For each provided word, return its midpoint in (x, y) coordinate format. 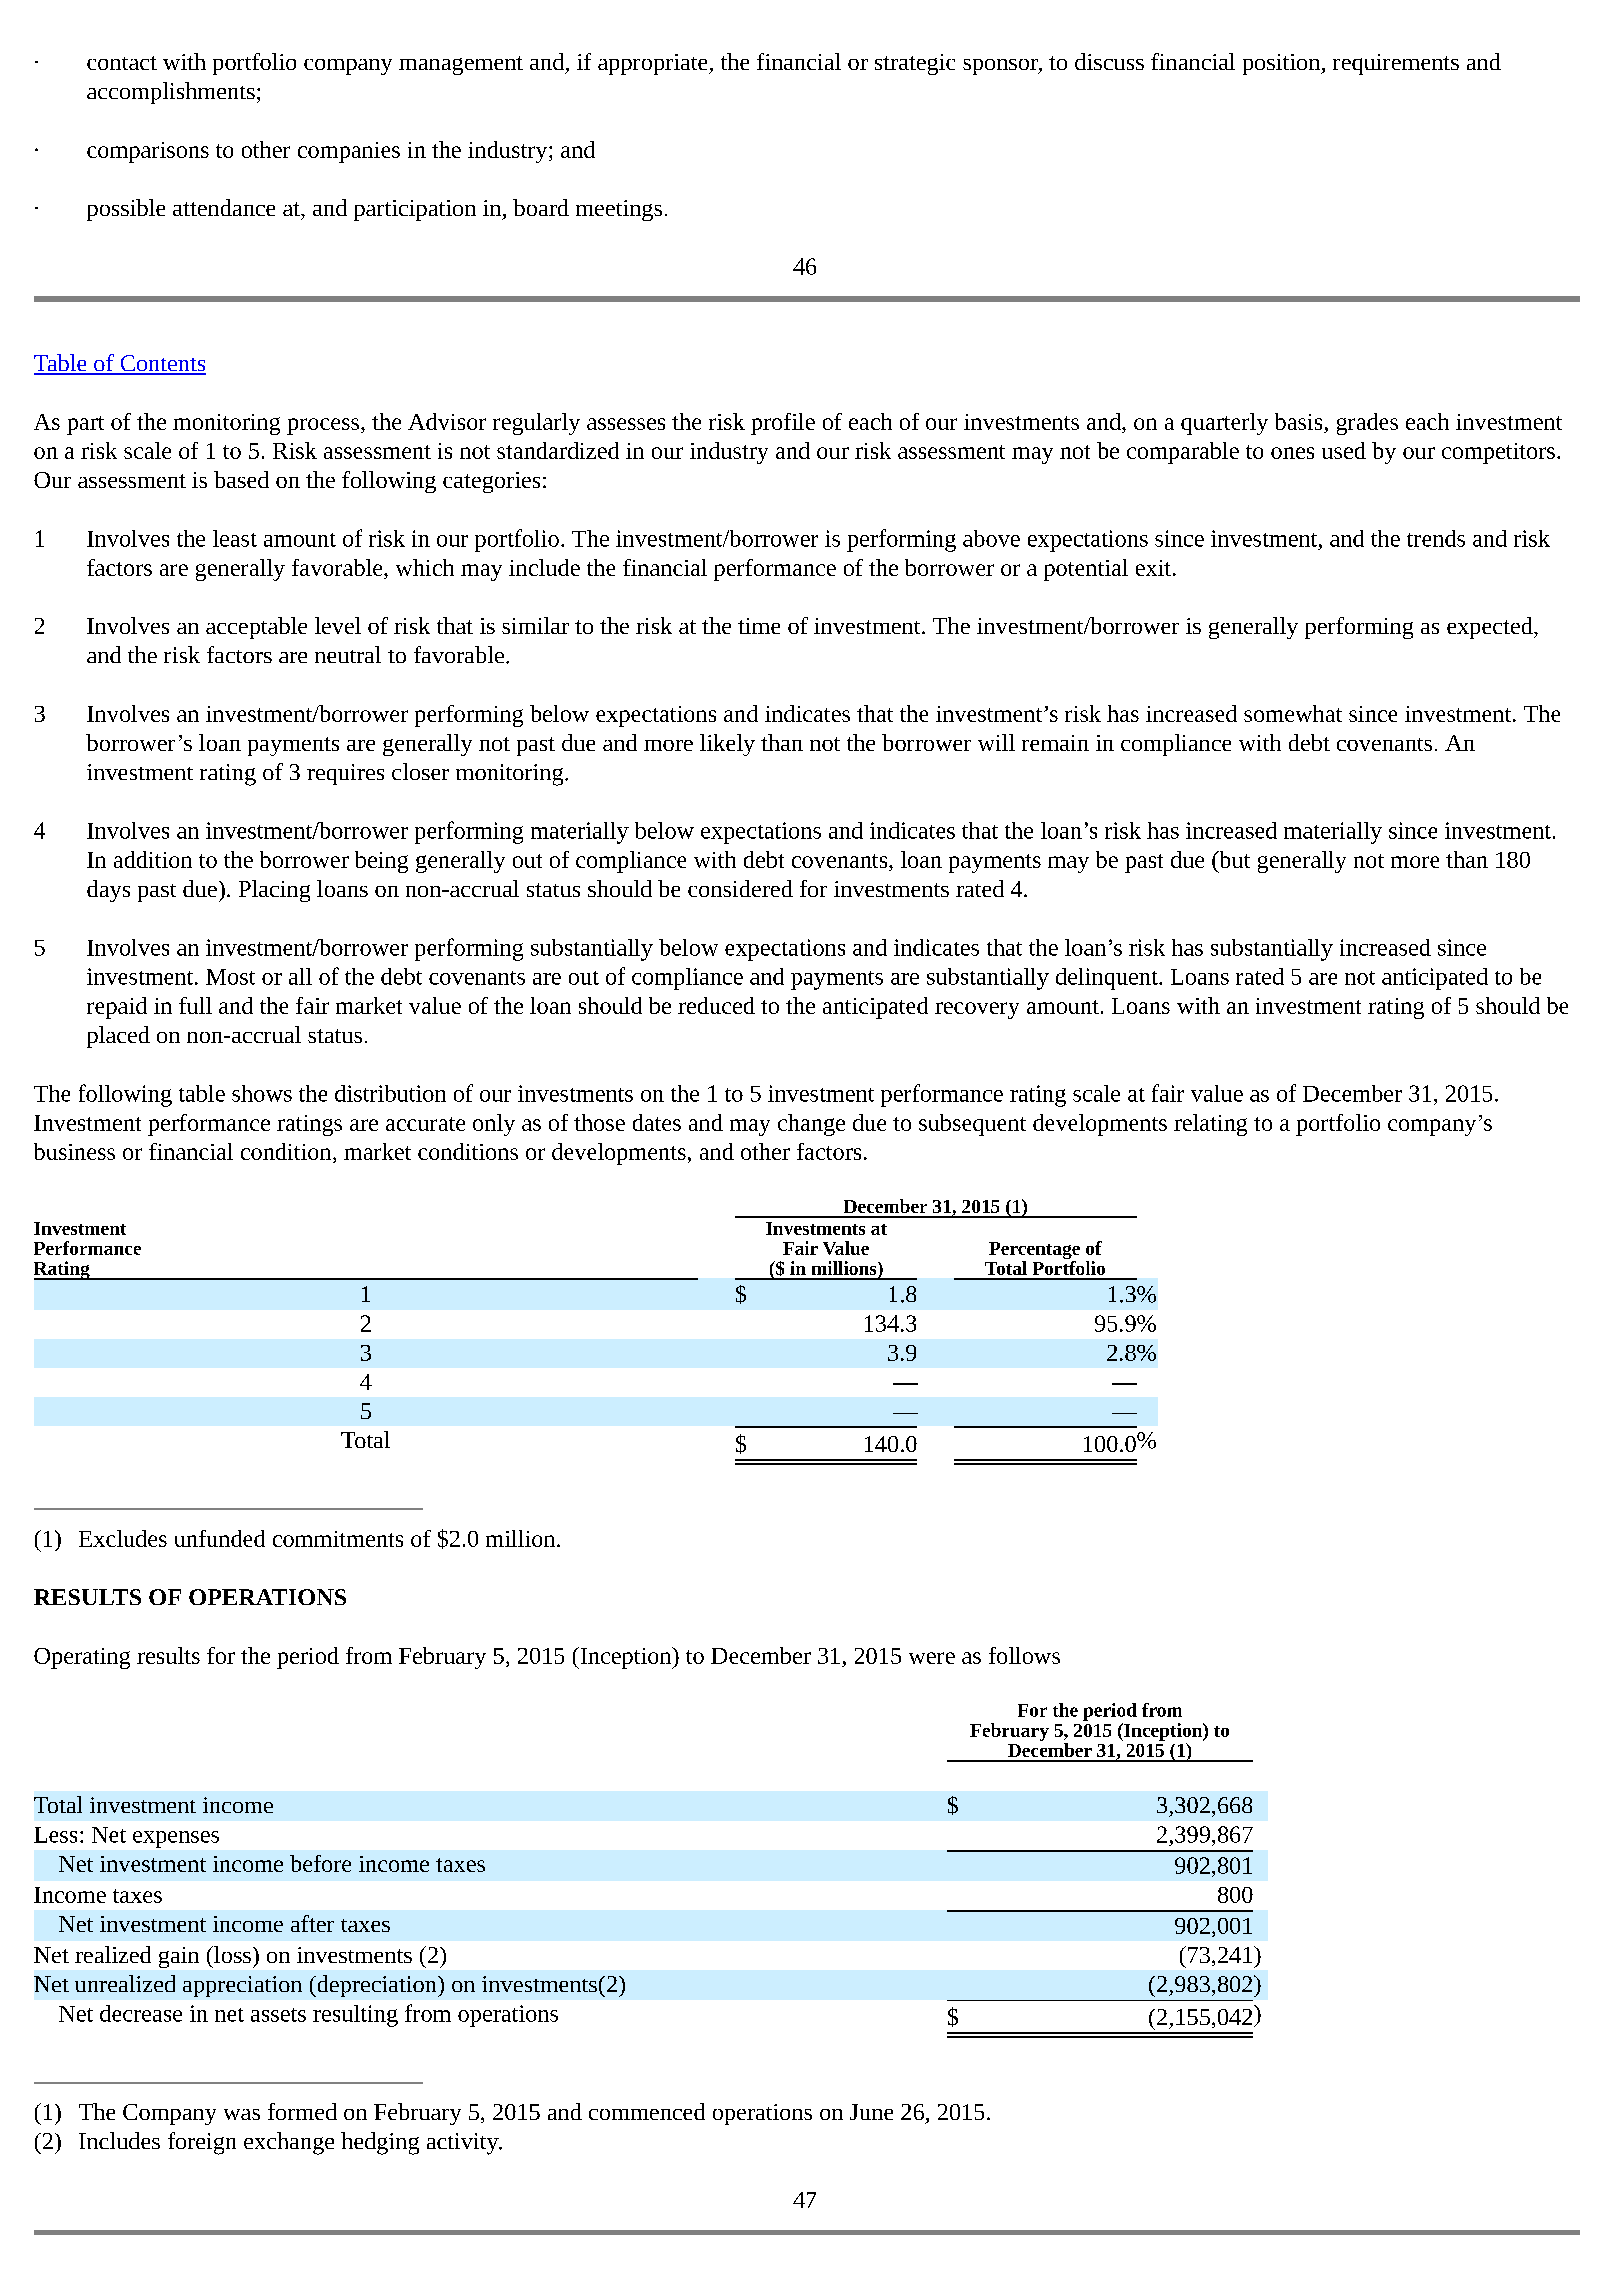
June (871, 2112)
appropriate (654, 64)
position (1282, 64)
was (242, 2114)
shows (262, 1093)
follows (1024, 1655)
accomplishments (171, 93)
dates (657, 1122)
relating (1210, 1125)
